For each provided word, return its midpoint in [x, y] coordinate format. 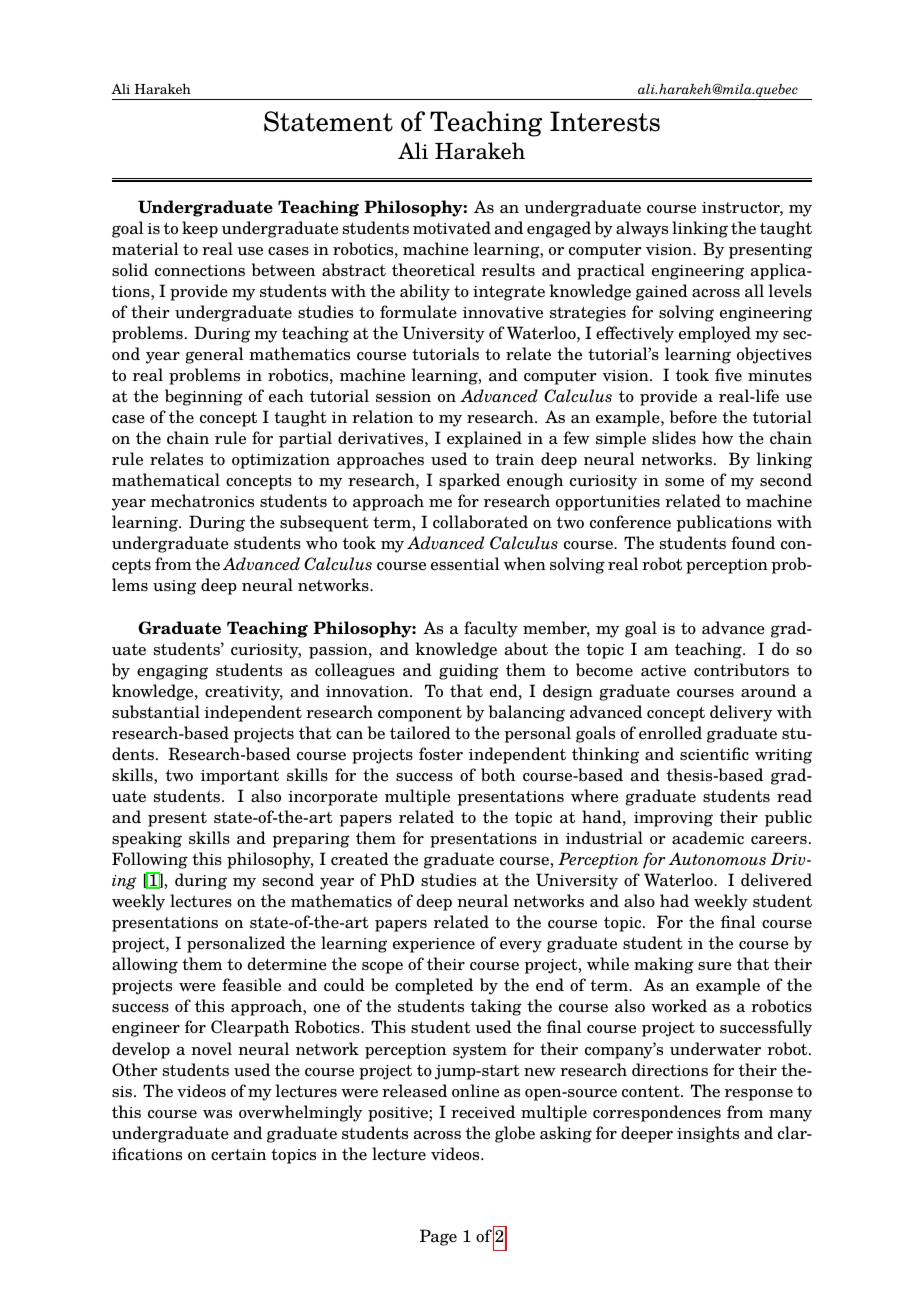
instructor [742, 209]
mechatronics [202, 501]
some [684, 482]
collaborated [480, 522]
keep [200, 229]
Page [438, 1237]
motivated [452, 228]
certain [238, 1155]
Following [150, 860]
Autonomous [717, 859]
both [498, 775]
